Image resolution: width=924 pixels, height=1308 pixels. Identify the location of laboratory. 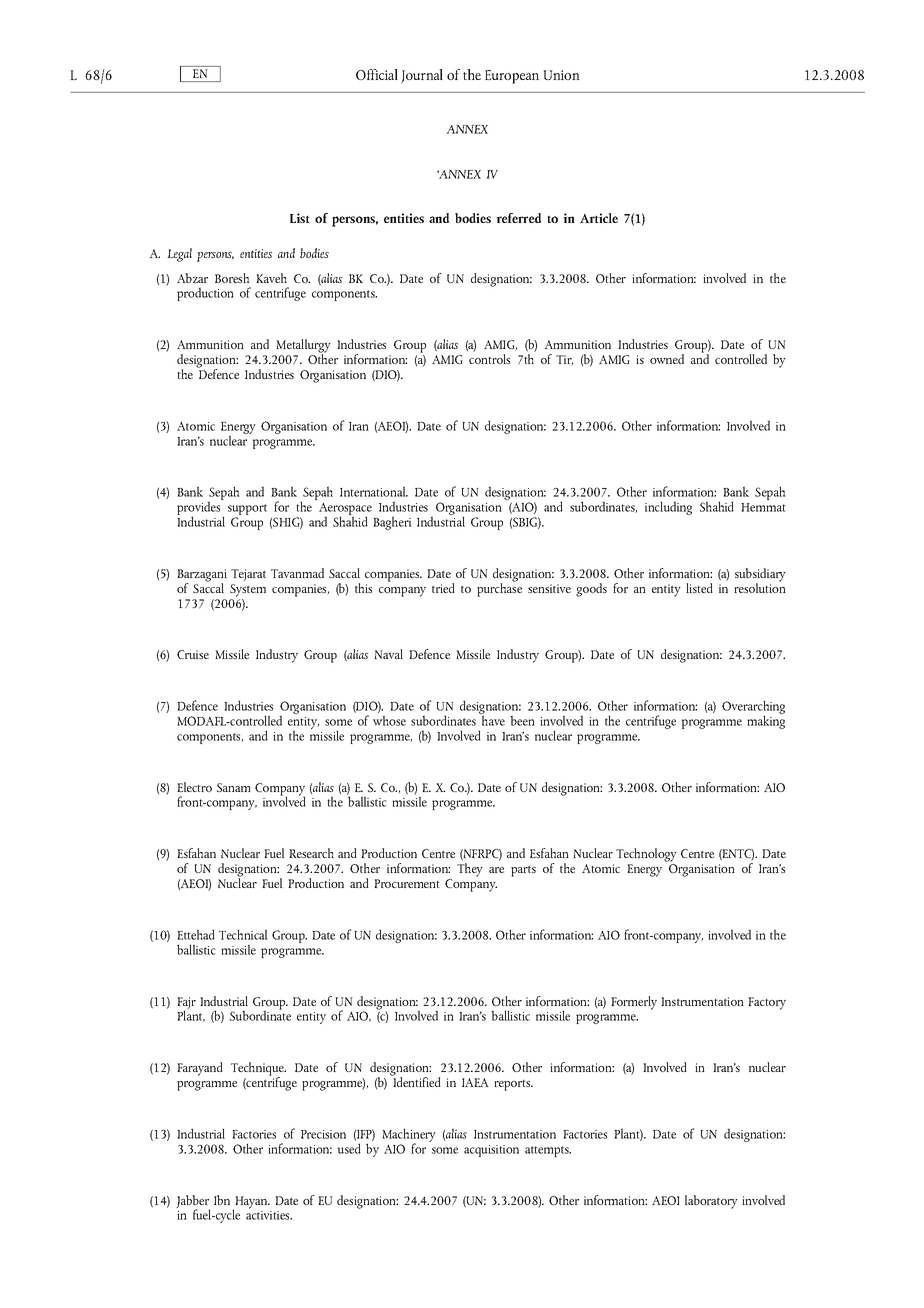
(711, 1202).
